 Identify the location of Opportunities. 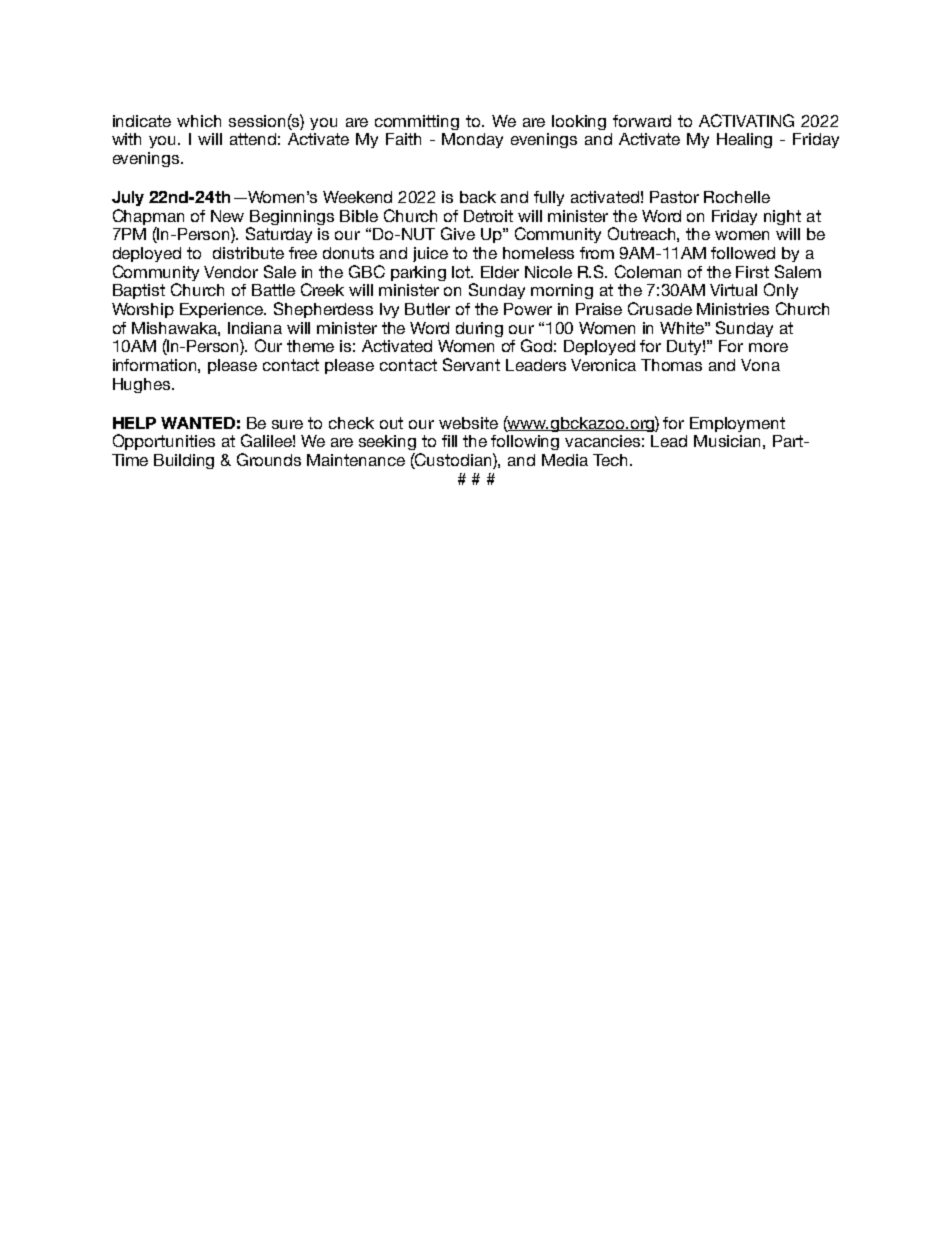
(164, 442).
